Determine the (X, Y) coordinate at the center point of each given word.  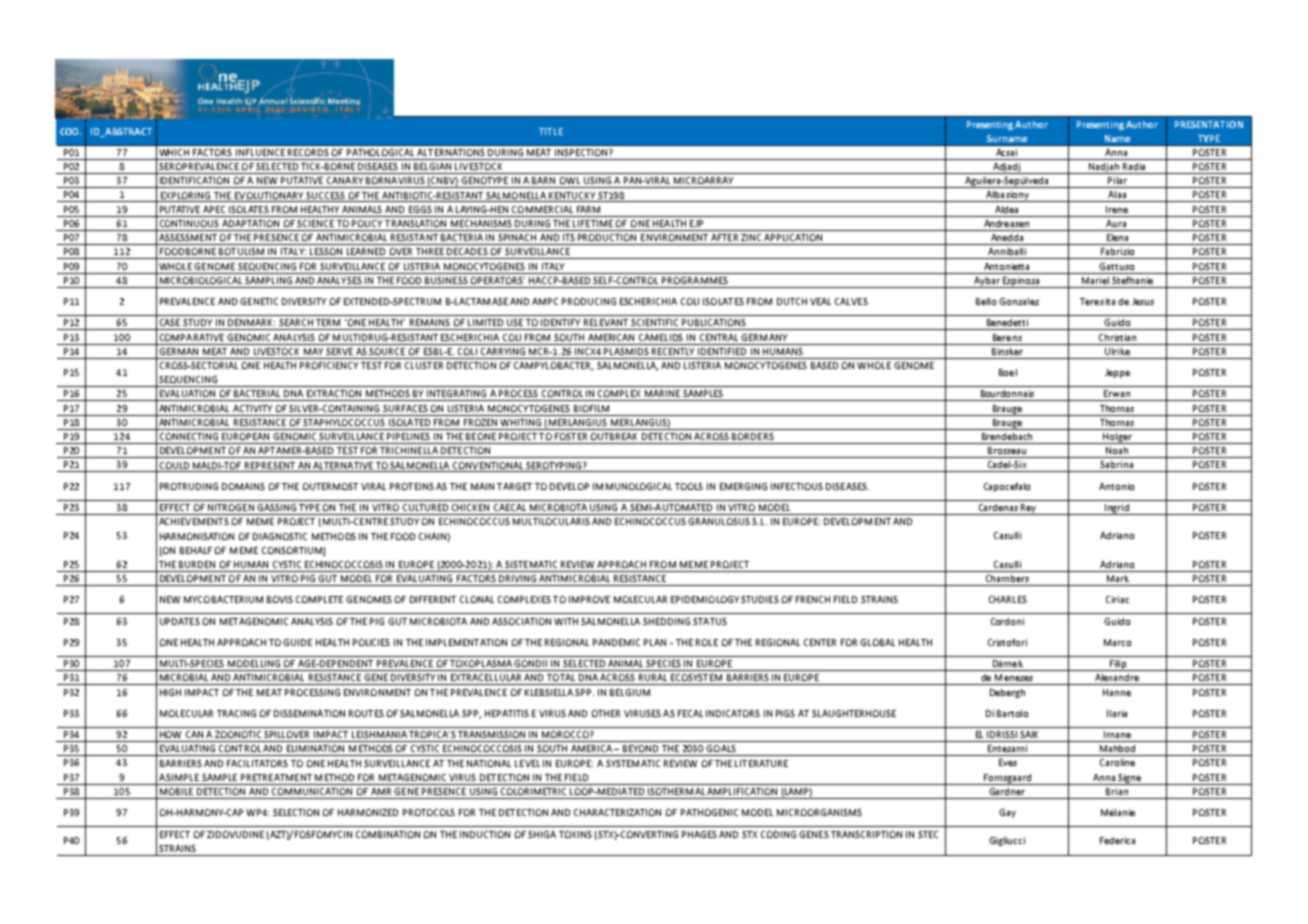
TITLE (551, 131)
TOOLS (689, 486)
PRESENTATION (1209, 124)
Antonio (1116, 486)
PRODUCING (589, 301)
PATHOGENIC (709, 812)
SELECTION (296, 812)
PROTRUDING (189, 486)
